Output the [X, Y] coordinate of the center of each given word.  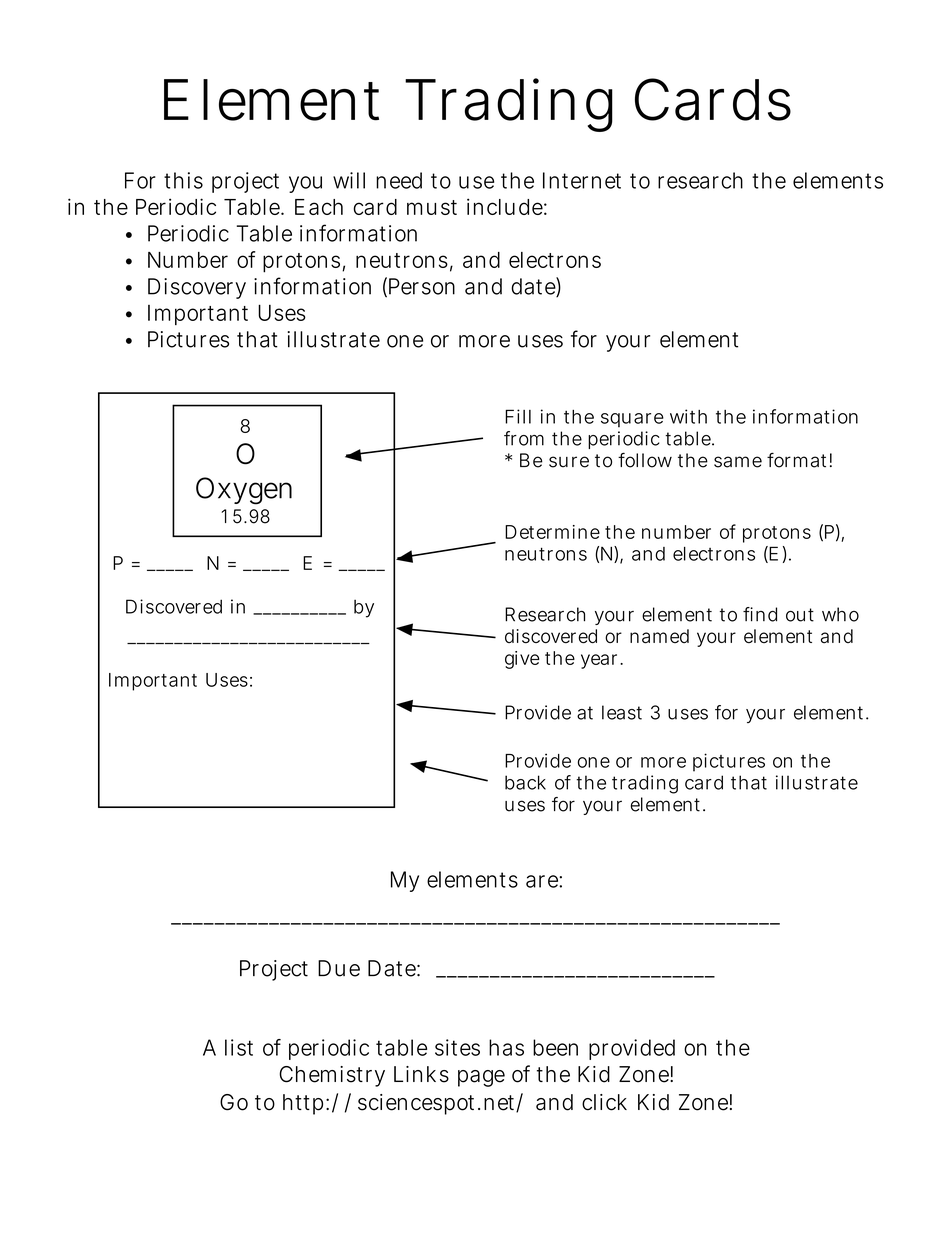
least [622, 712]
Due [339, 968]
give [522, 660]
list [239, 1047]
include [507, 206]
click [604, 1102]
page [481, 1078]
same [738, 462]
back [525, 782]
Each [319, 207]
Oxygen [244, 491]
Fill [518, 416]
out [800, 615]
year [602, 661]
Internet [582, 180]
